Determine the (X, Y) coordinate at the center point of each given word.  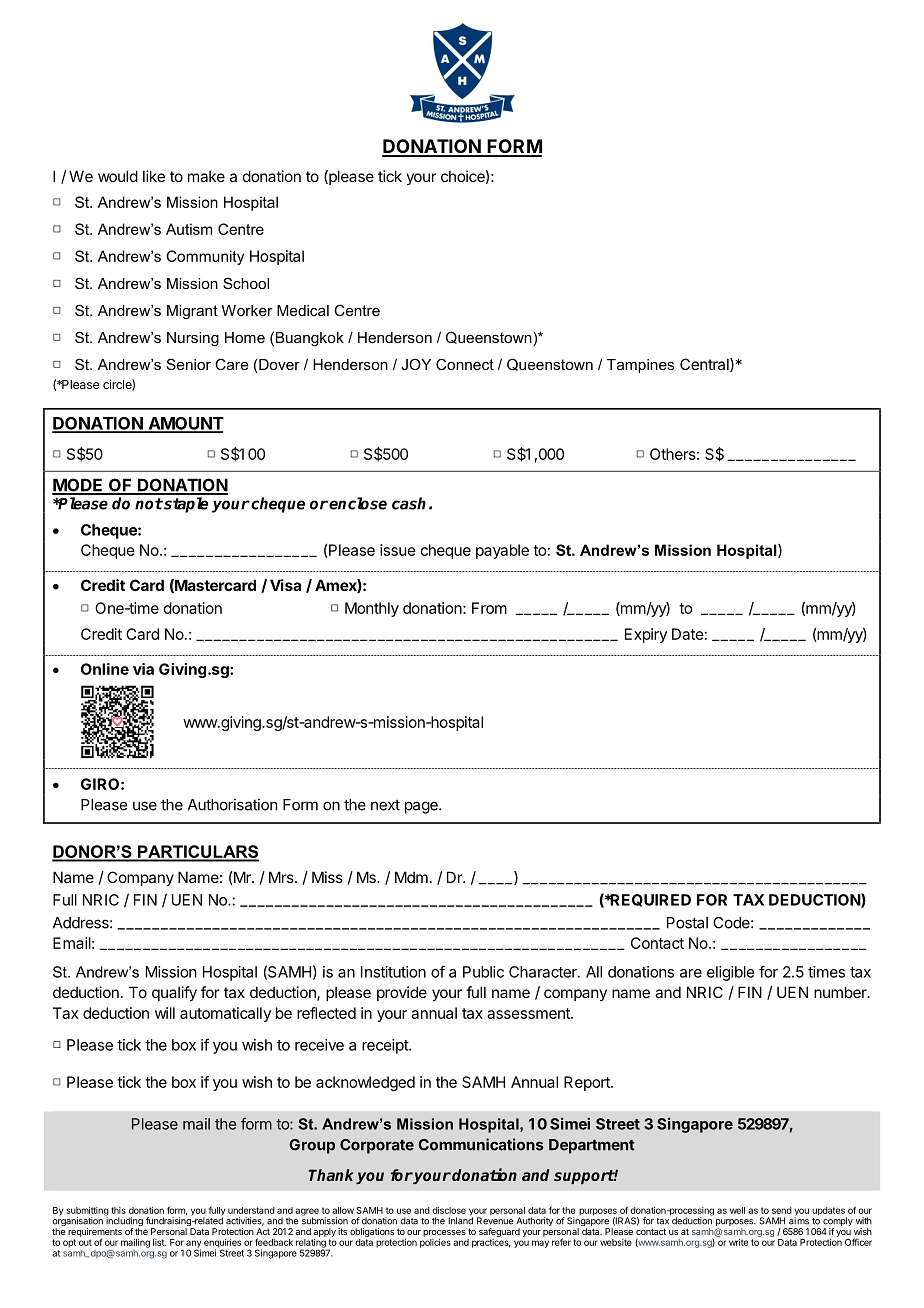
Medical (303, 310)
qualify (174, 993)
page (422, 807)
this (118, 1210)
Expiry (646, 635)
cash (409, 503)
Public (483, 972)
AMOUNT (185, 424)
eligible (730, 973)
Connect (465, 364)
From (489, 608)
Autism (189, 229)
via (143, 669)
